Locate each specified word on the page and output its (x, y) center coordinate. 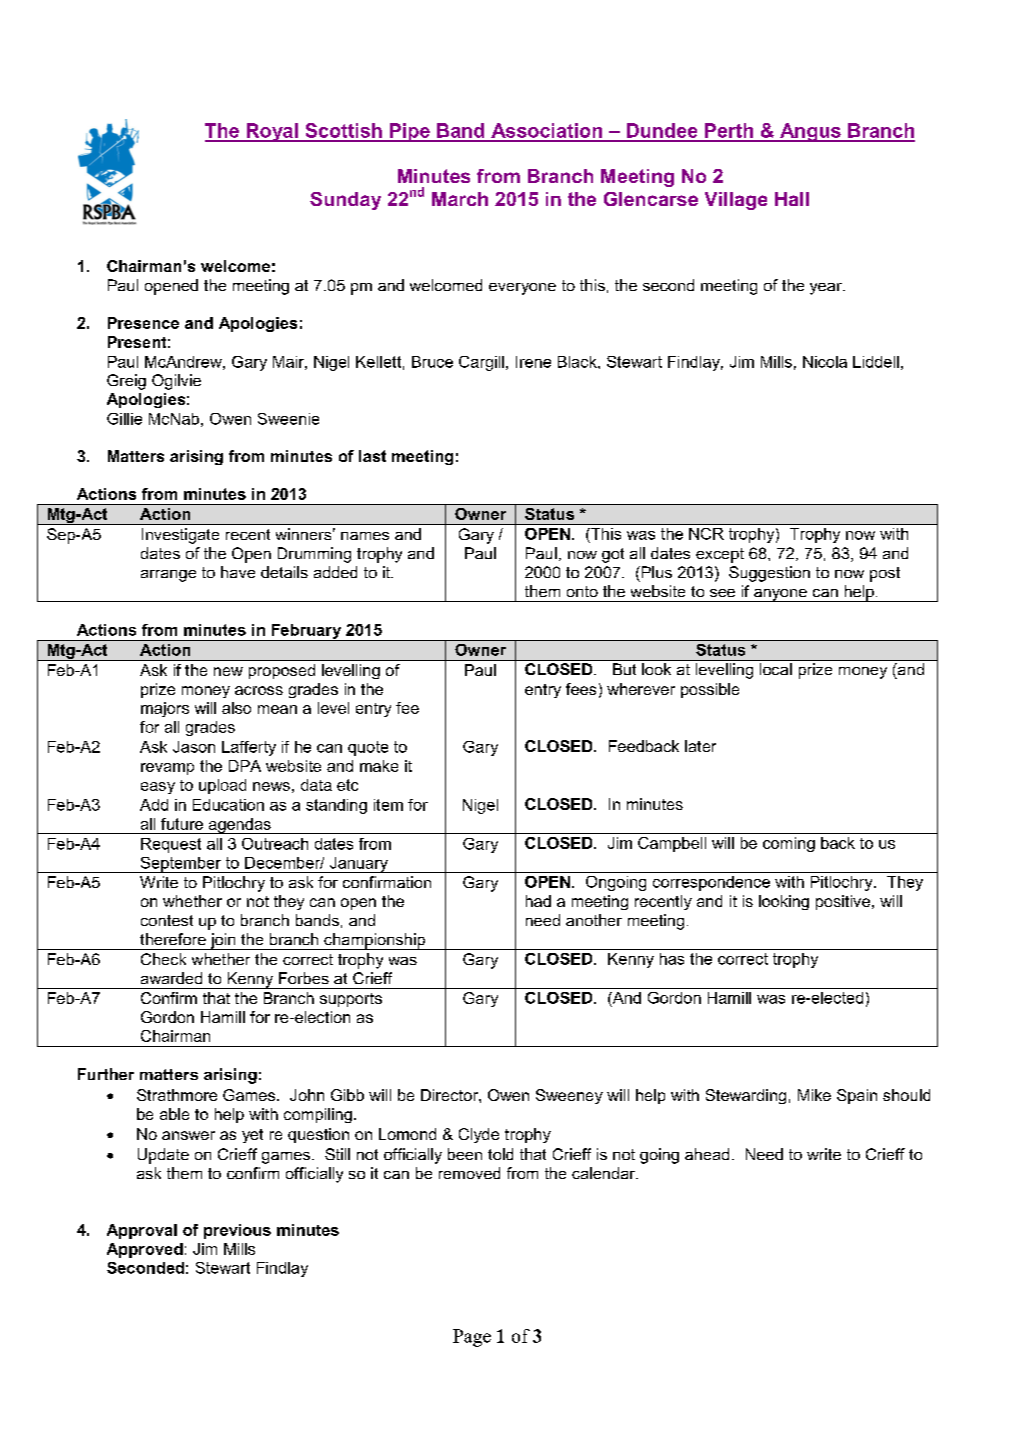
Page (472, 1338)
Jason (194, 747)
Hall (792, 199)
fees (581, 689)
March (460, 199)
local (776, 669)
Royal (272, 132)
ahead (707, 1154)
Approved (145, 1250)
